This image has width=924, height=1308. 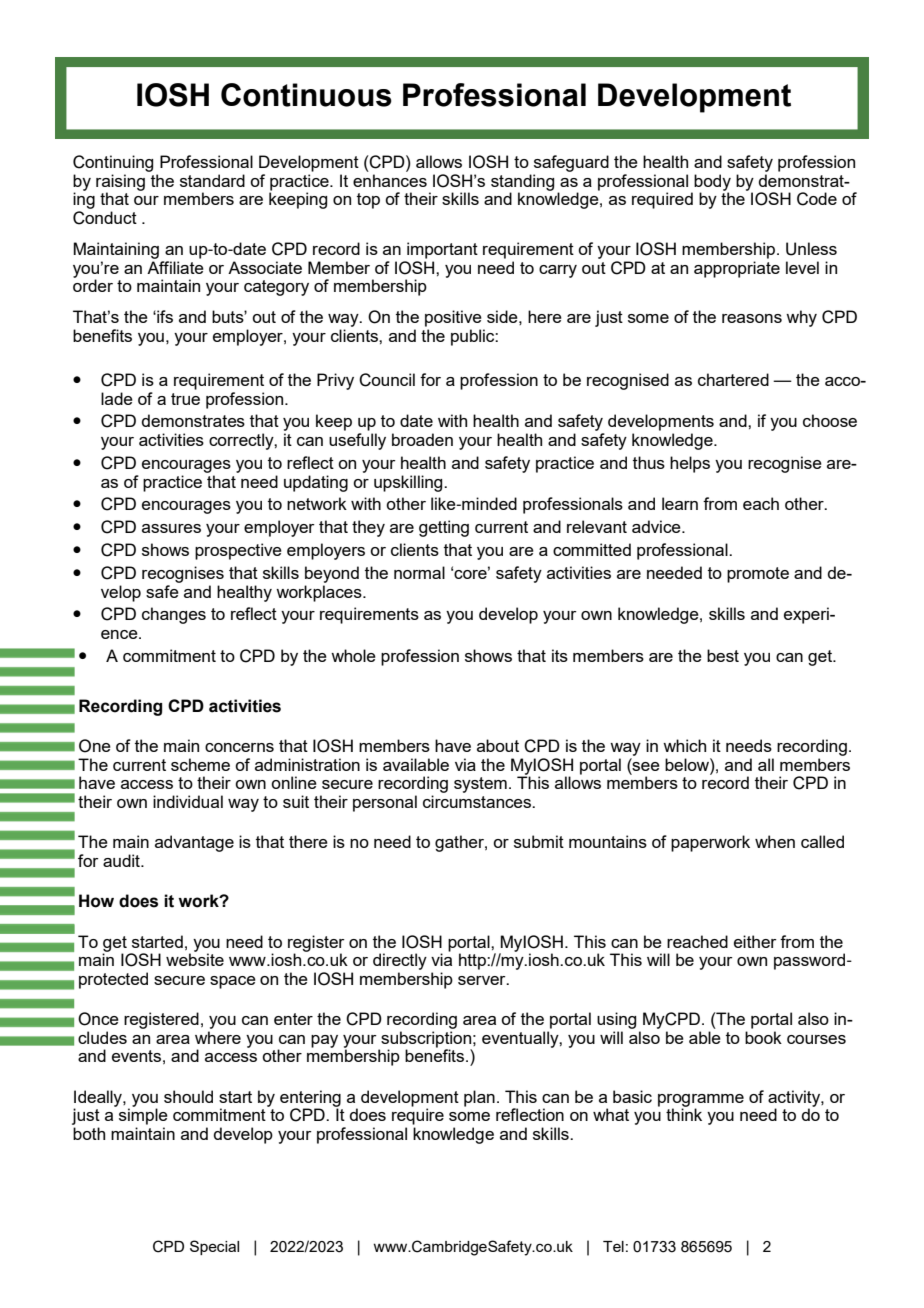 What do you see at coordinates (212, 180) in the image?
I see `standard` at bounding box center [212, 180].
